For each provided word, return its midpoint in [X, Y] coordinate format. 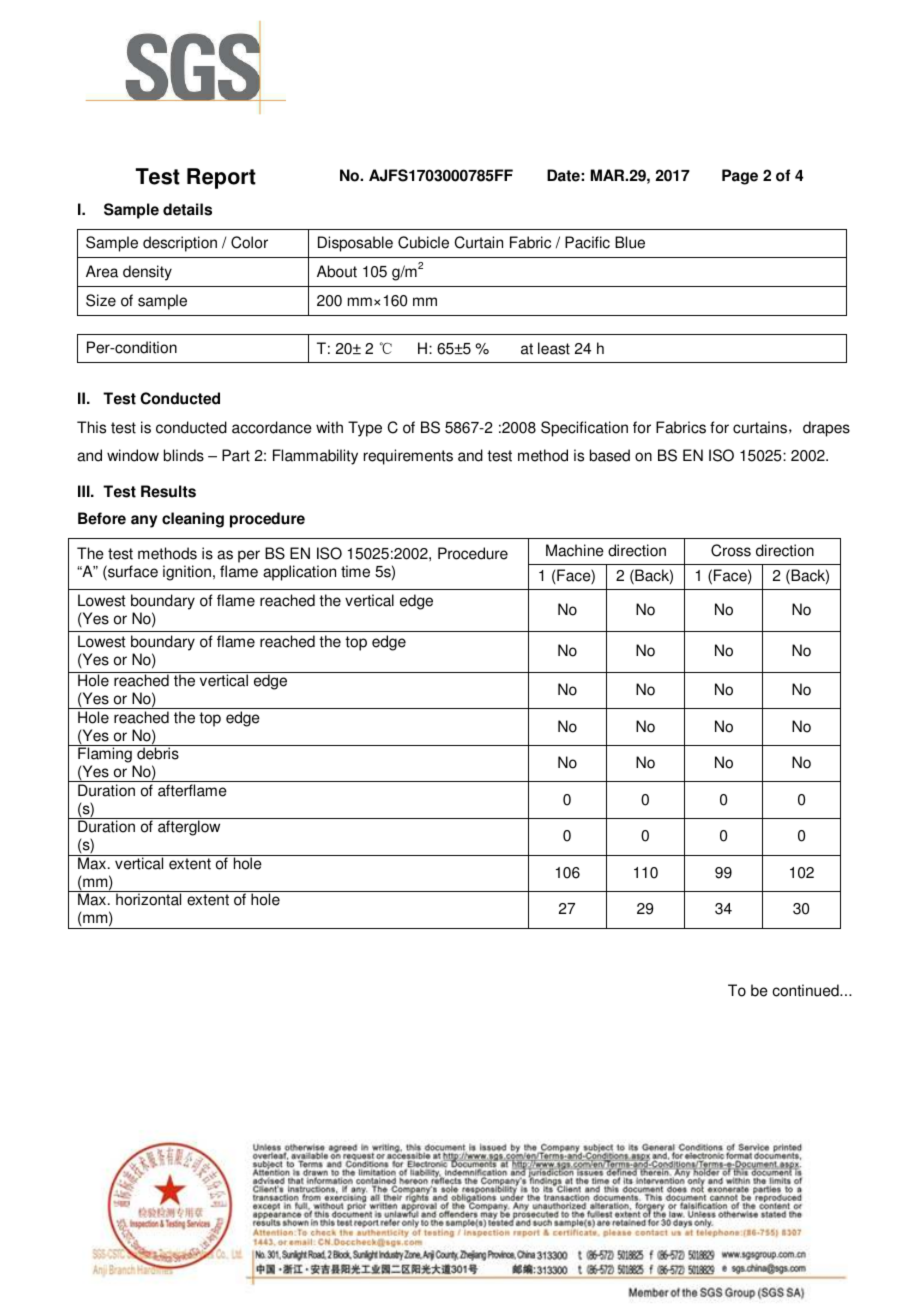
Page [740, 177]
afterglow [189, 828]
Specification [584, 429]
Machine [575, 550]
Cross [731, 550]
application [299, 573]
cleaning [193, 520]
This [91, 427]
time [355, 571]
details [187, 209]
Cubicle [423, 242]
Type [365, 429]
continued [806, 990]
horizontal [148, 899]
